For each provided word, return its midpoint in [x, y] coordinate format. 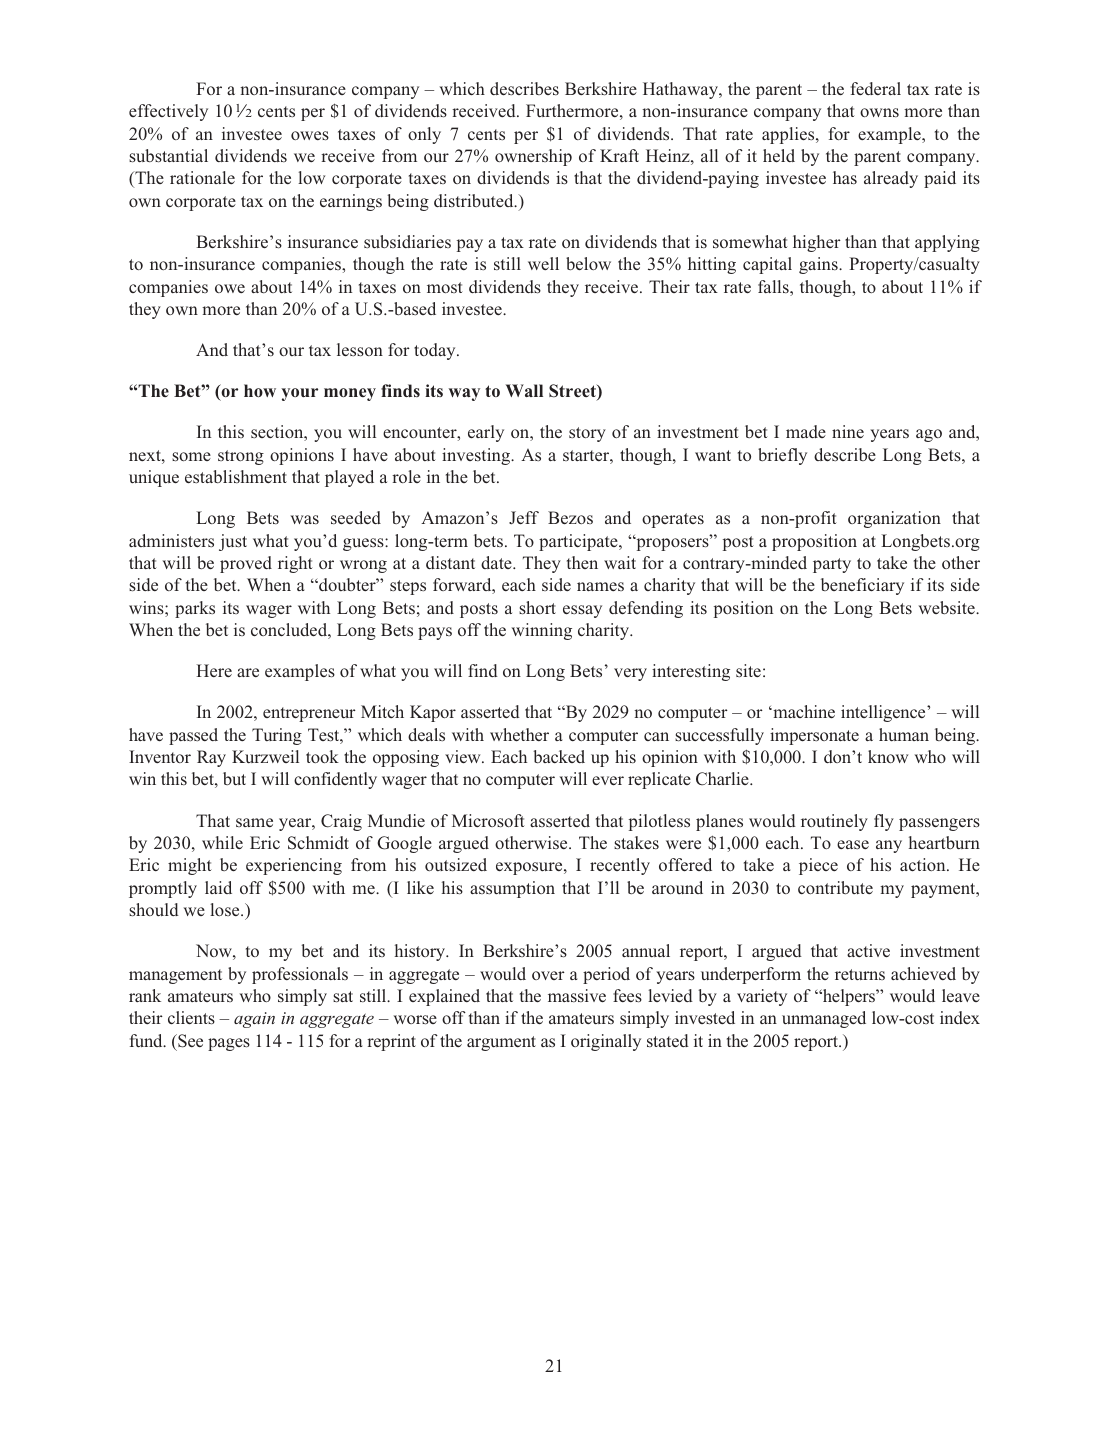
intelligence [884, 713]
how [260, 390]
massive [577, 995]
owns [879, 112]
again [254, 1020]
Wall [524, 390]
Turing [277, 736]
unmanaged [824, 1019]
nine [848, 431]
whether [519, 734]
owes [310, 136]
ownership [533, 157]
